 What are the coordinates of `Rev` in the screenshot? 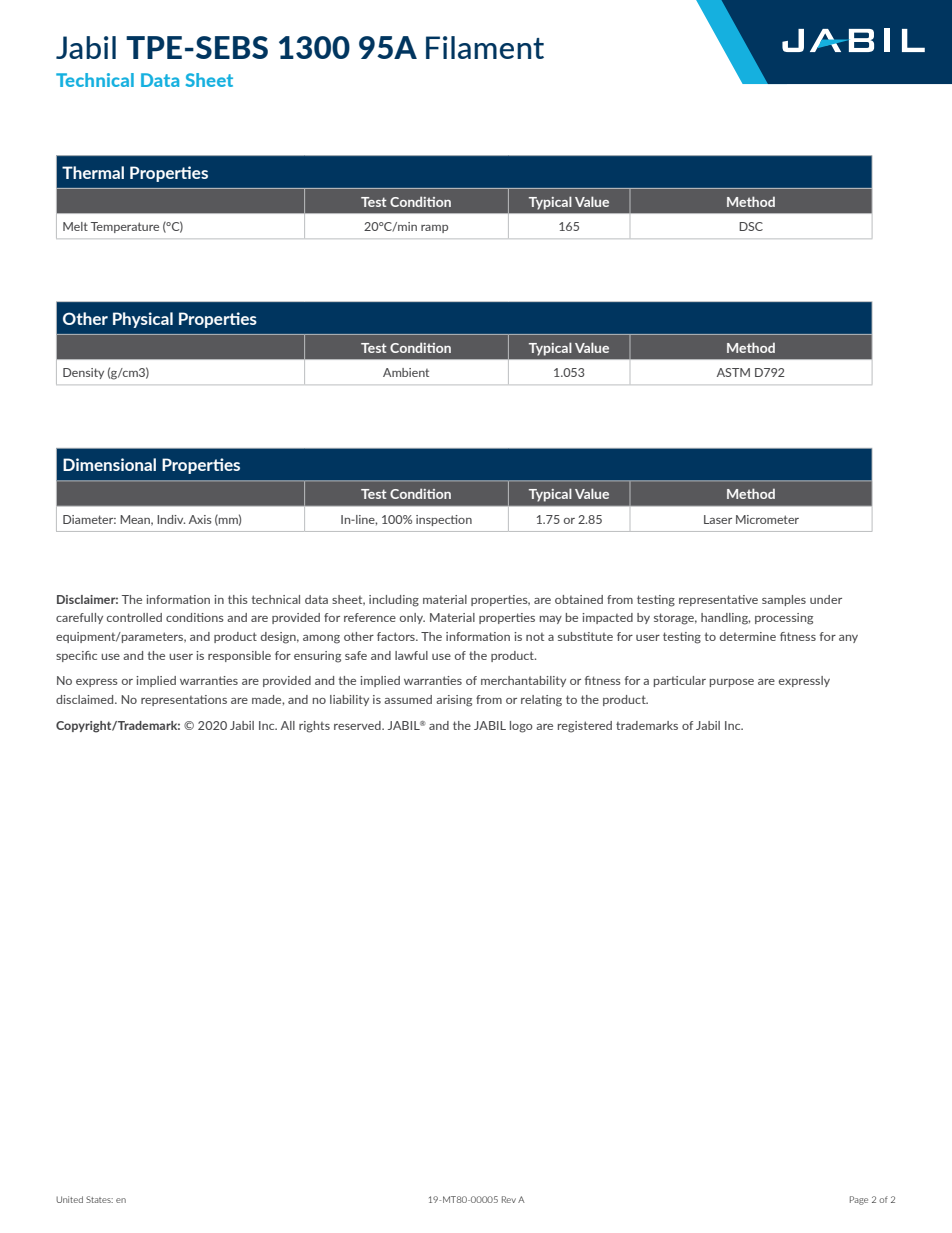 It's located at (509, 1199).
